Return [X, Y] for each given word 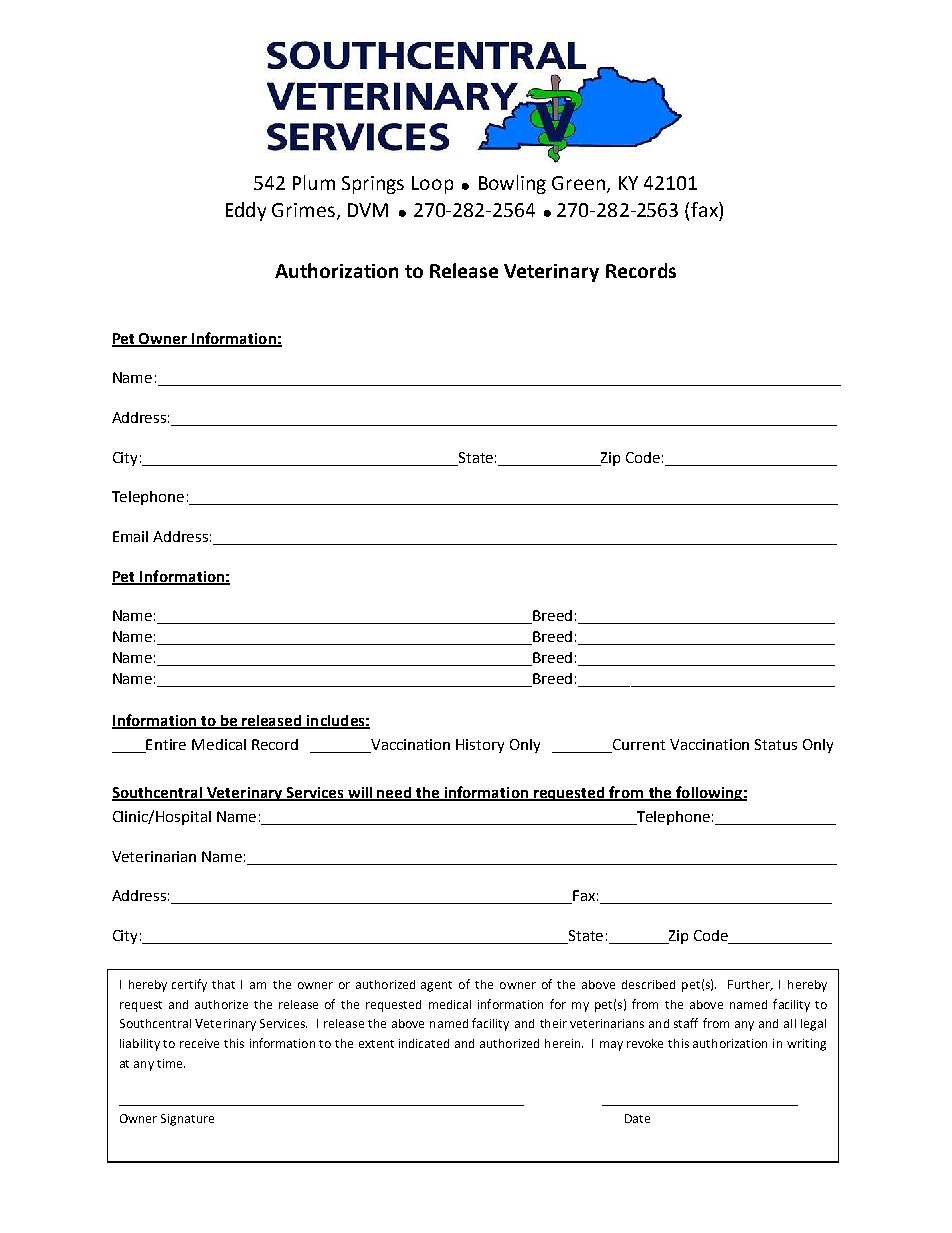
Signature [187, 1120]
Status [776, 744]
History [480, 746]
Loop [432, 185]
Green [578, 183]
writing [806, 1045]
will [360, 793]
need [395, 793]
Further [750, 985]
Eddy [246, 211]
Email [130, 536]
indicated [424, 1043]
